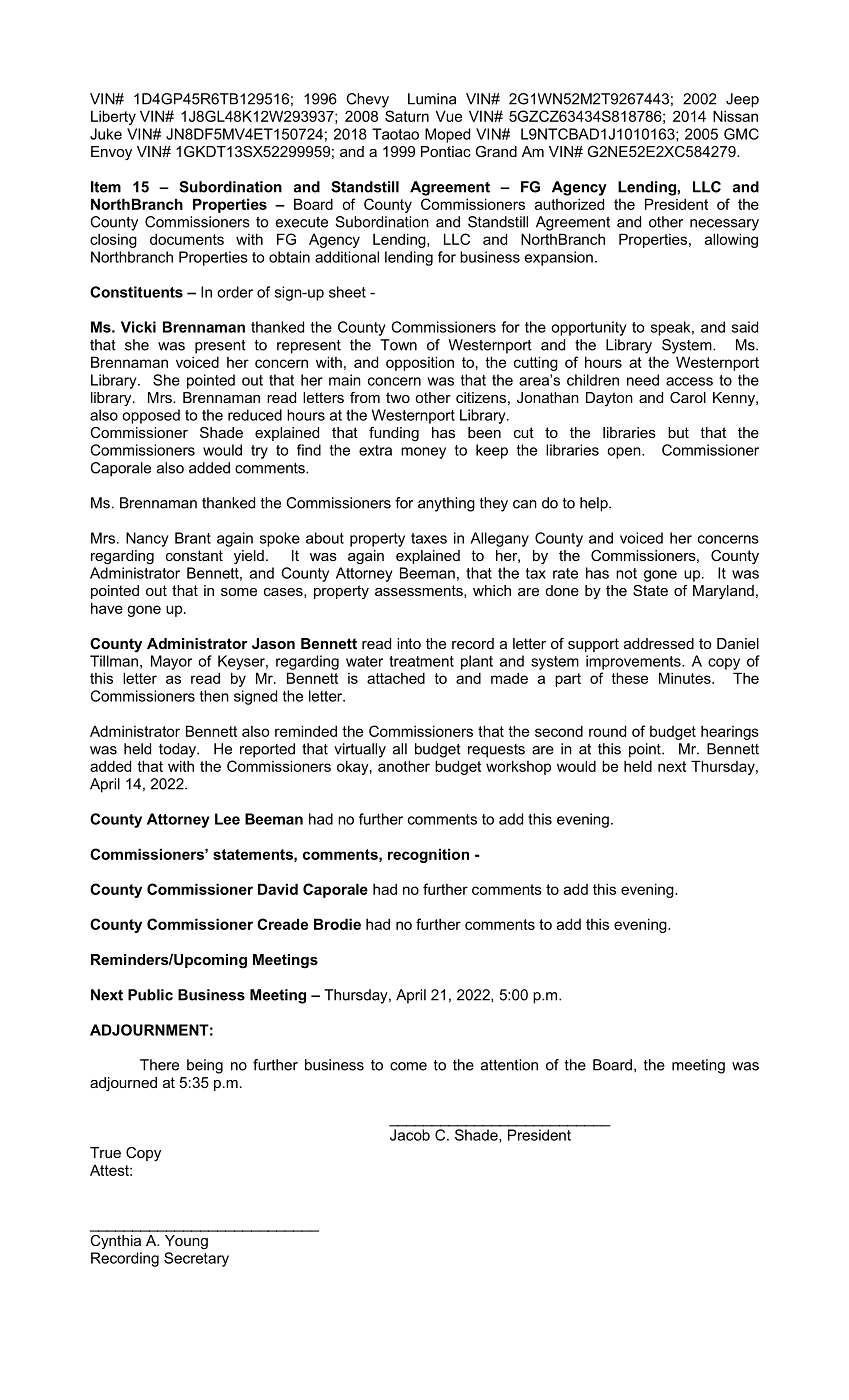 The width and height of the screenshot is (849, 1400). I want to click on Nissan, so click(735, 116).
